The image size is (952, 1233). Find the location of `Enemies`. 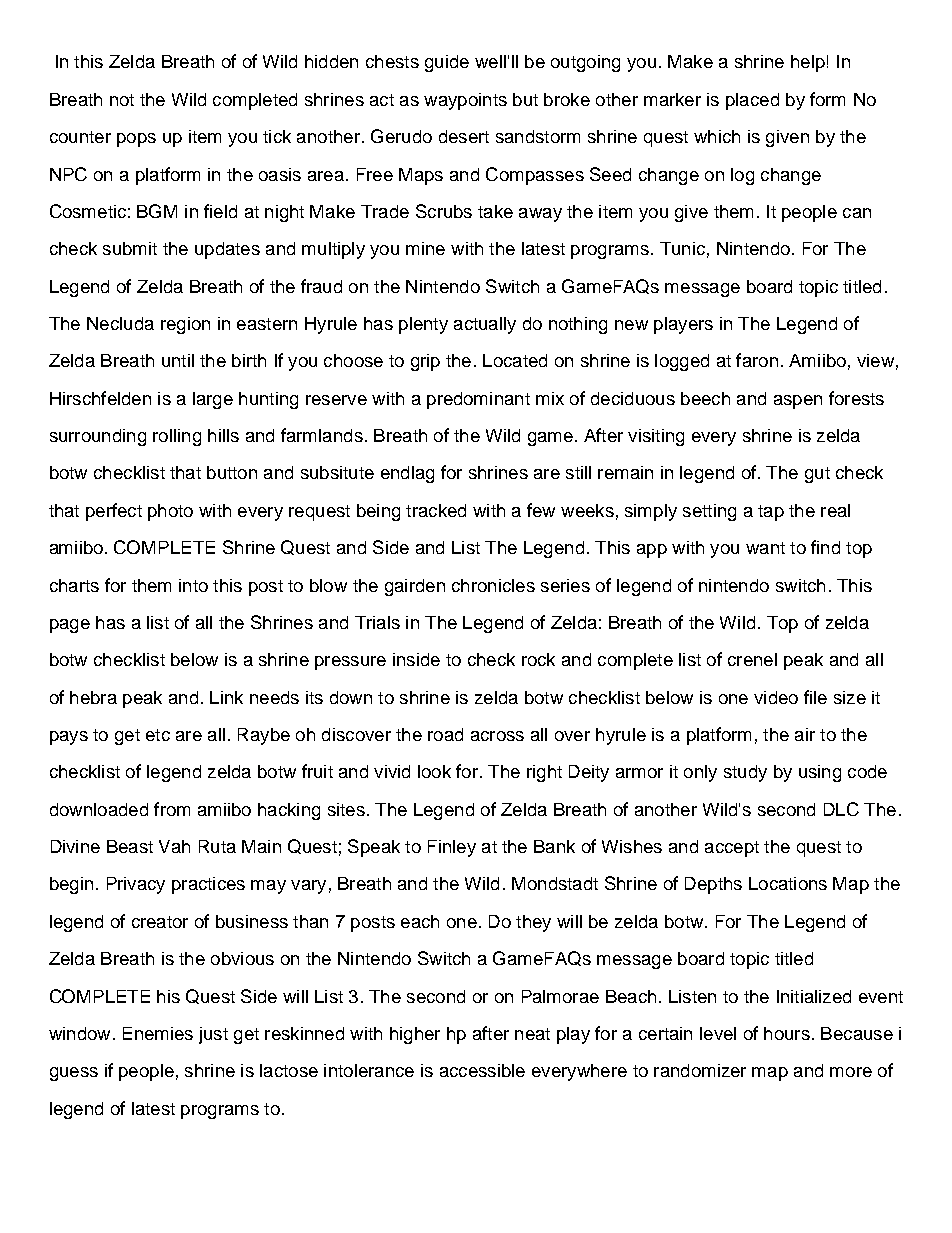

Enemies is located at coordinates (158, 1033).
